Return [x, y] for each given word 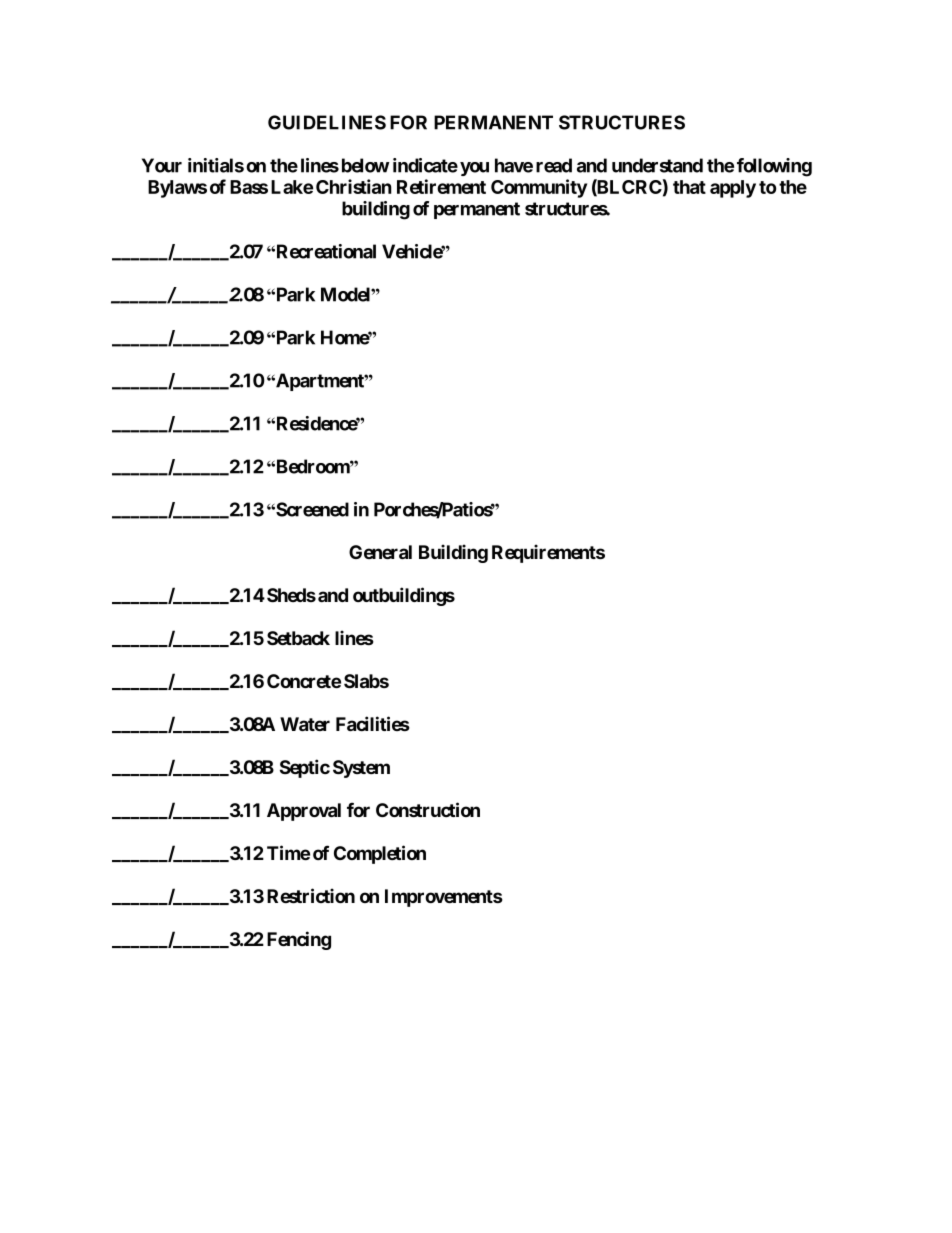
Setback [298, 638]
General [380, 552]
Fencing [299, 940]
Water [305, 724]
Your [162, 165]
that [689, 187]
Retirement [441, 186]
